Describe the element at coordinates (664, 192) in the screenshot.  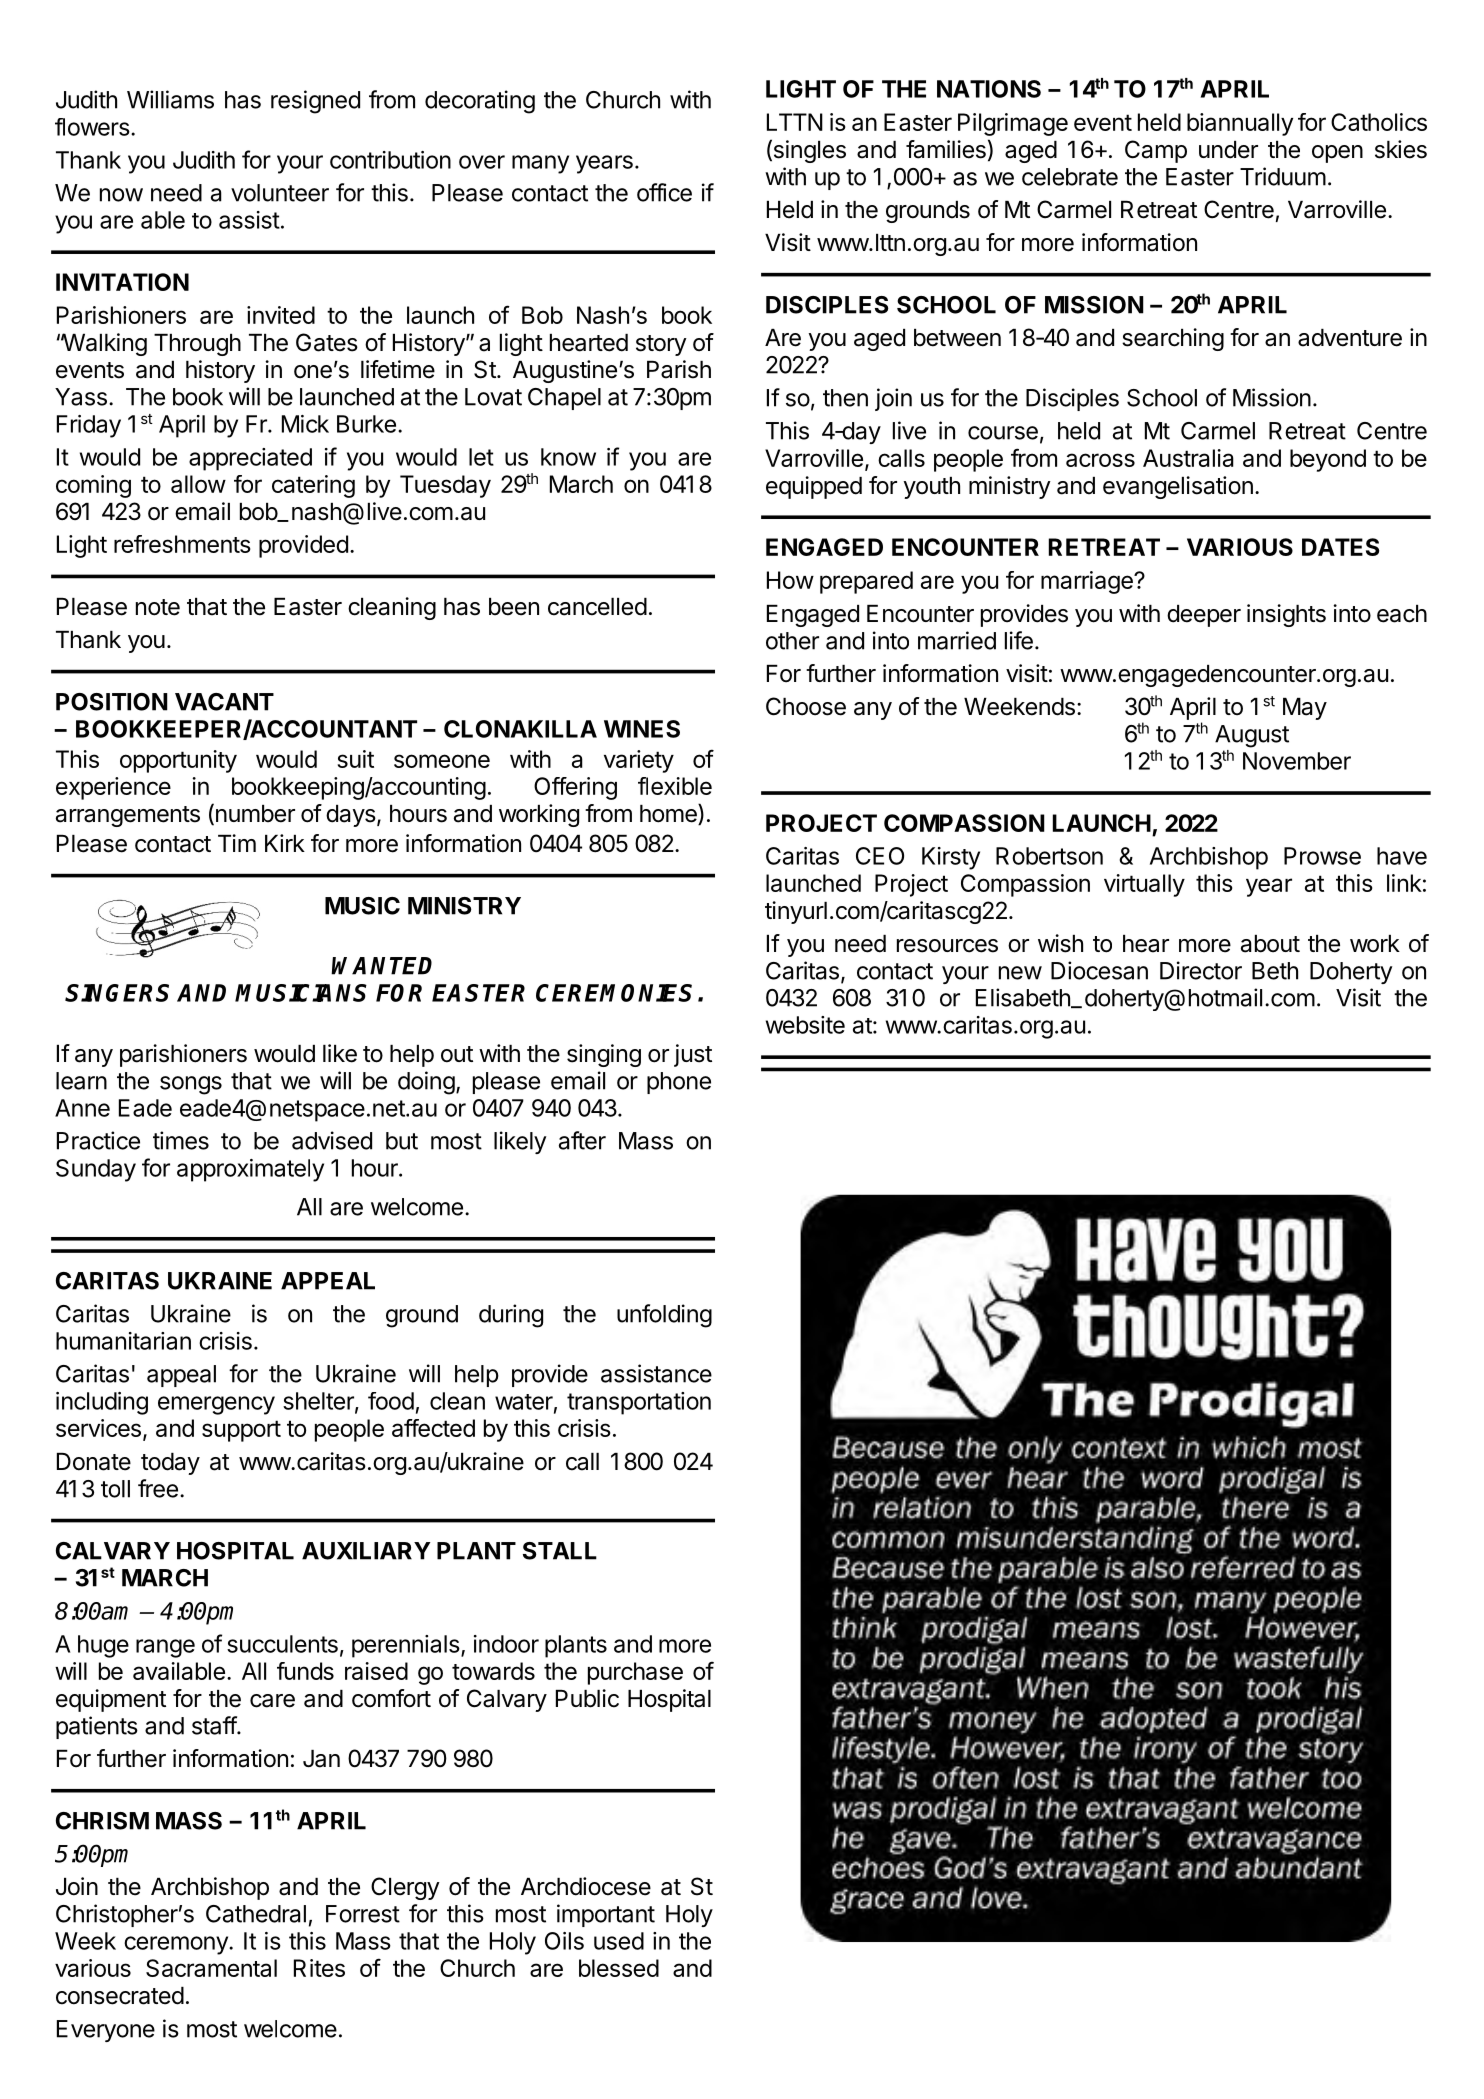
I see `office` at that location.
